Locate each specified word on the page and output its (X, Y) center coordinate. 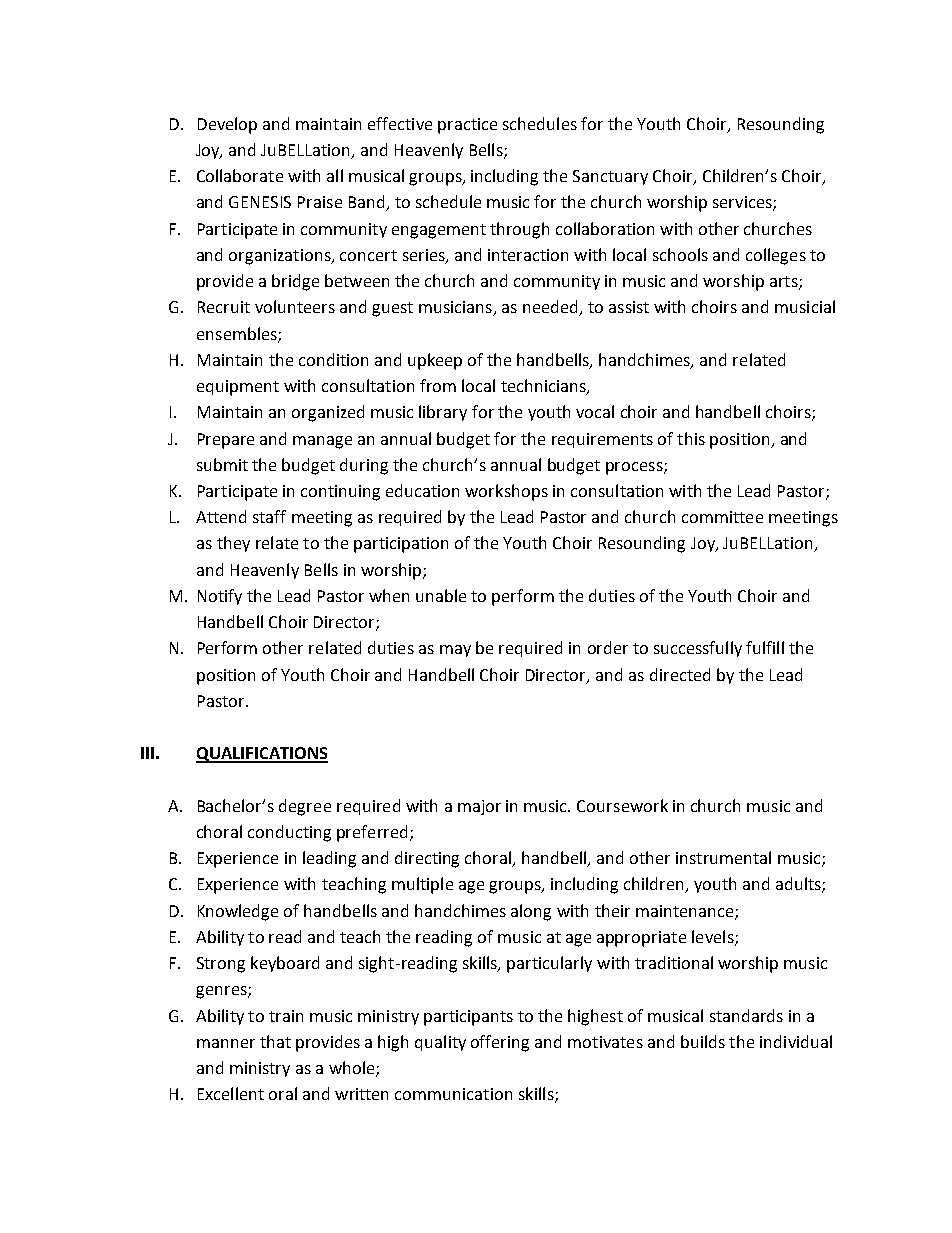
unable (441, 595)
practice (467, 126)
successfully (698, 649)
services (743, 203)
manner (226, 1043)
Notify (220, 597)
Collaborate (240, 175)
